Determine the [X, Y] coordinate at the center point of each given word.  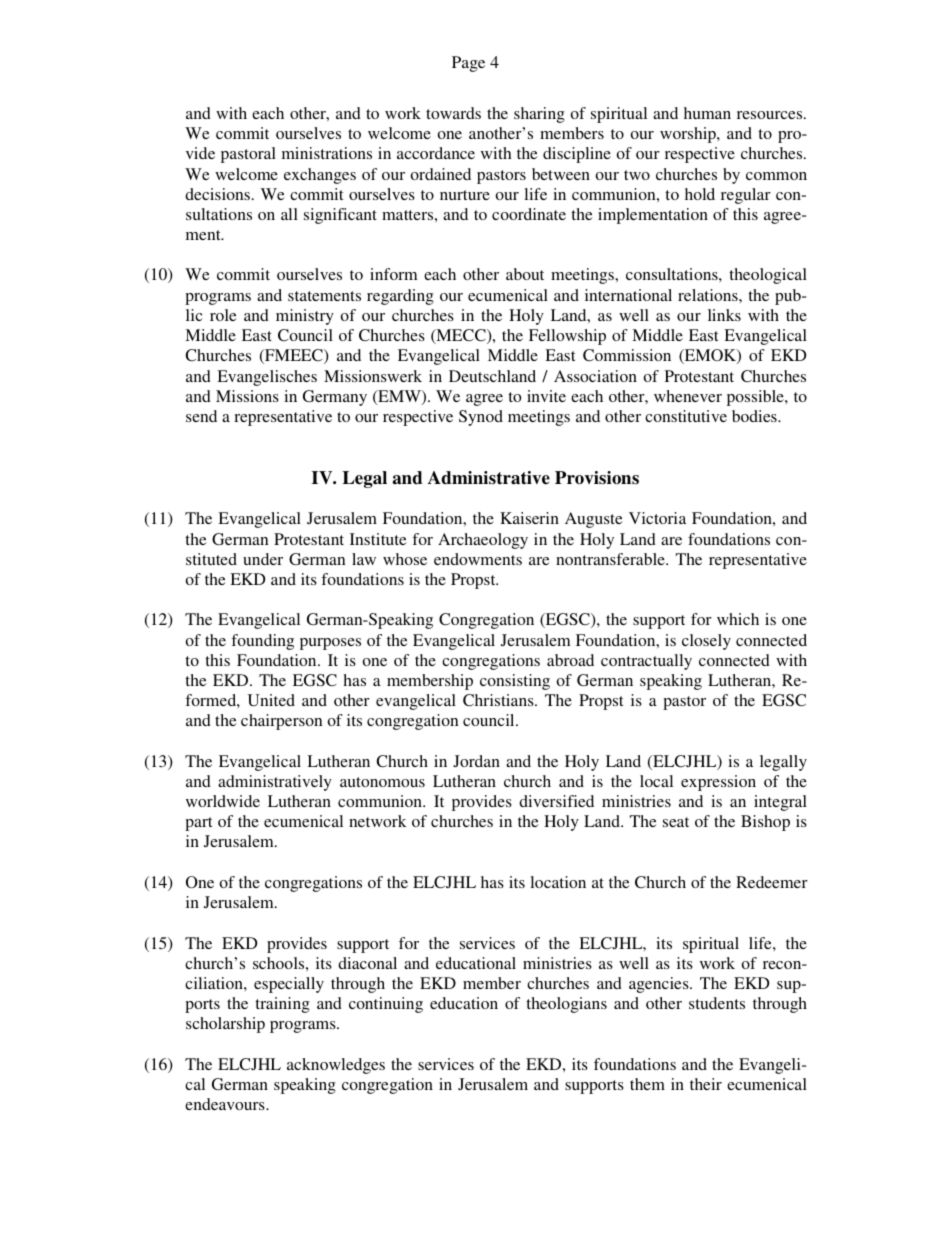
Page [468, 64]
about [525, 274]
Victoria [657, 518]
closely [706, 642]
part [198, 824]
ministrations [327, 153]
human [707, 113]
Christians [499, 700]
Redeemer [772, 882]
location [558, 882]
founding [262, 642]
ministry [305, 317]
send [201, 416]
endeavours [226, 1104]
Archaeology [483, 541]
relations [709, 295]
